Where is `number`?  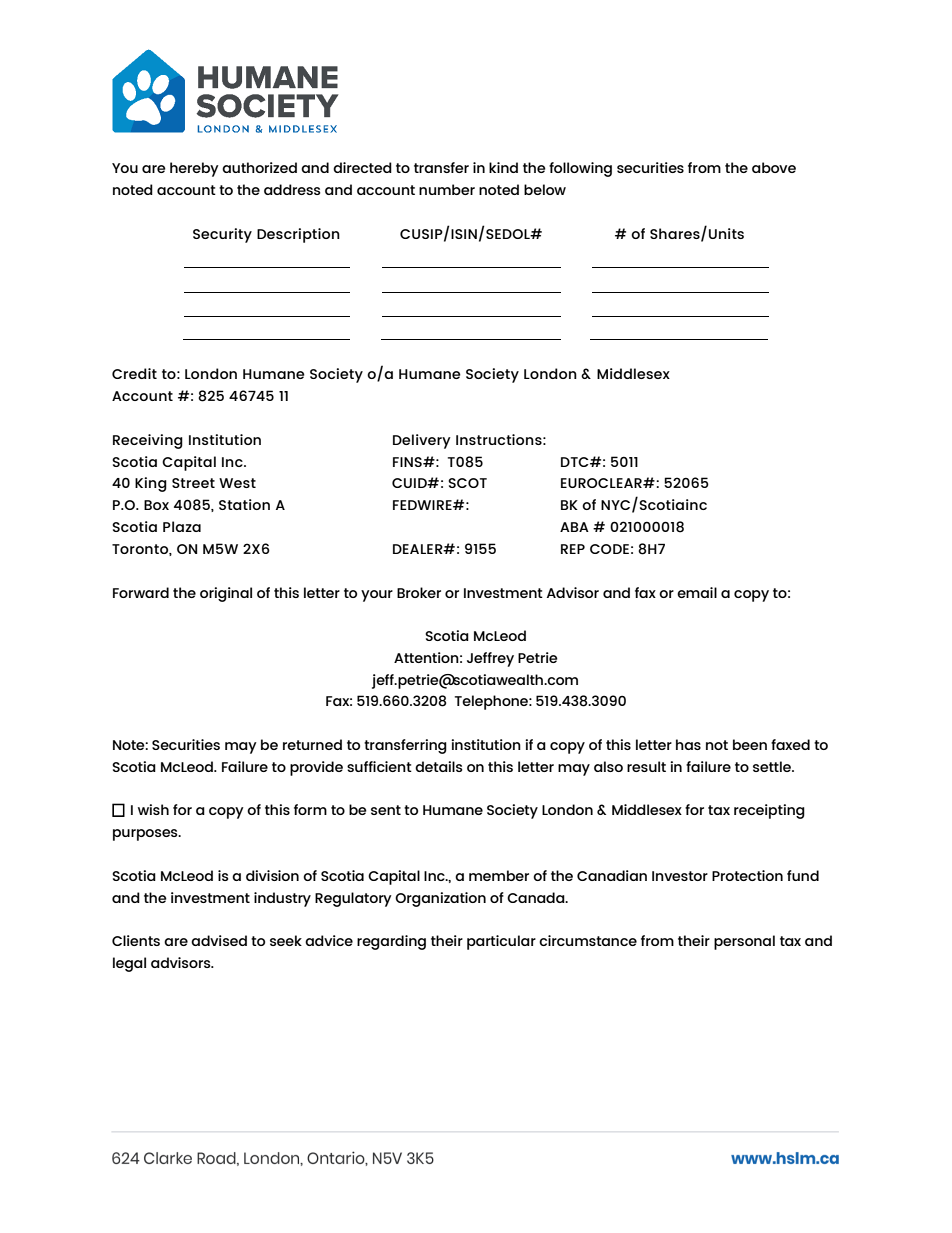
number is located at coordinates (447, 189).
